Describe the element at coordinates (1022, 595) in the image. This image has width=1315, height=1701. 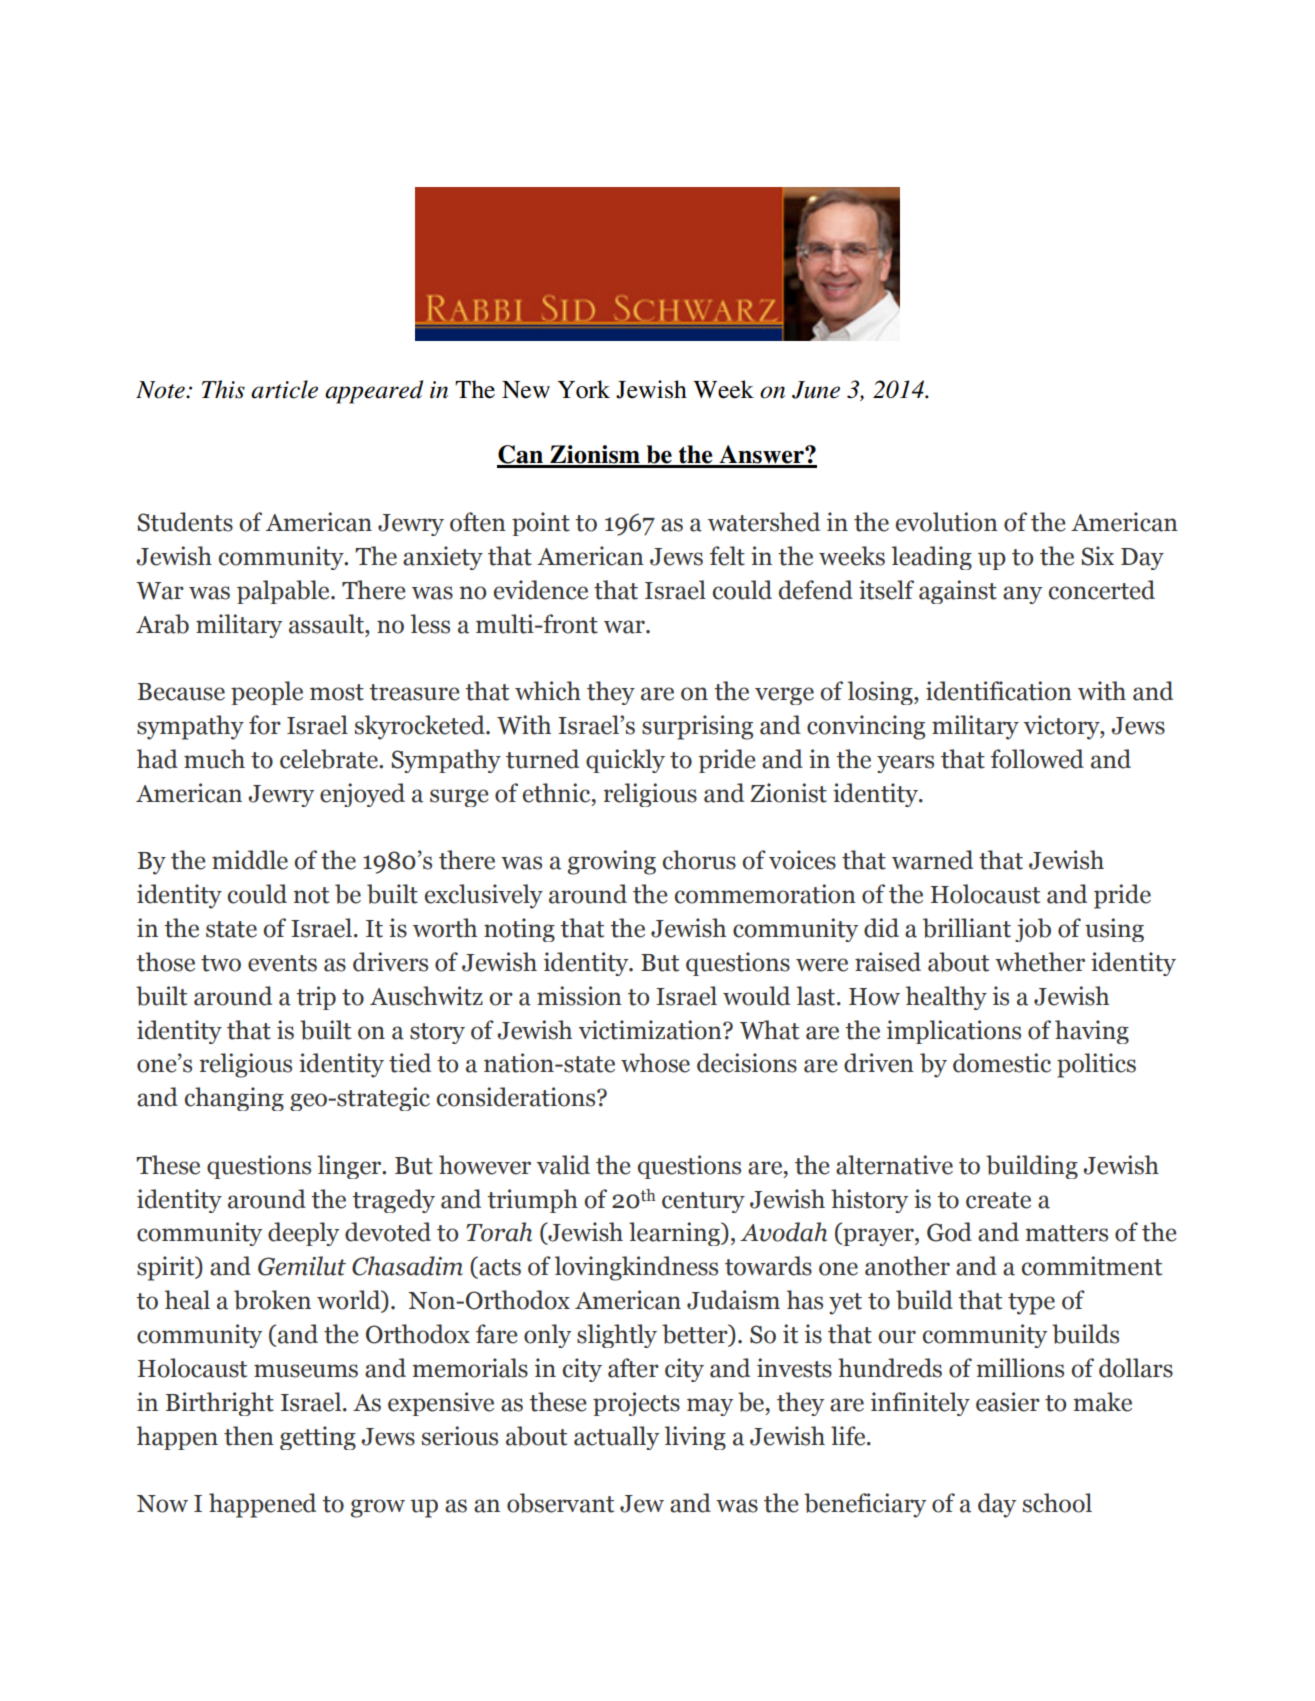
I see `any` at that location.
